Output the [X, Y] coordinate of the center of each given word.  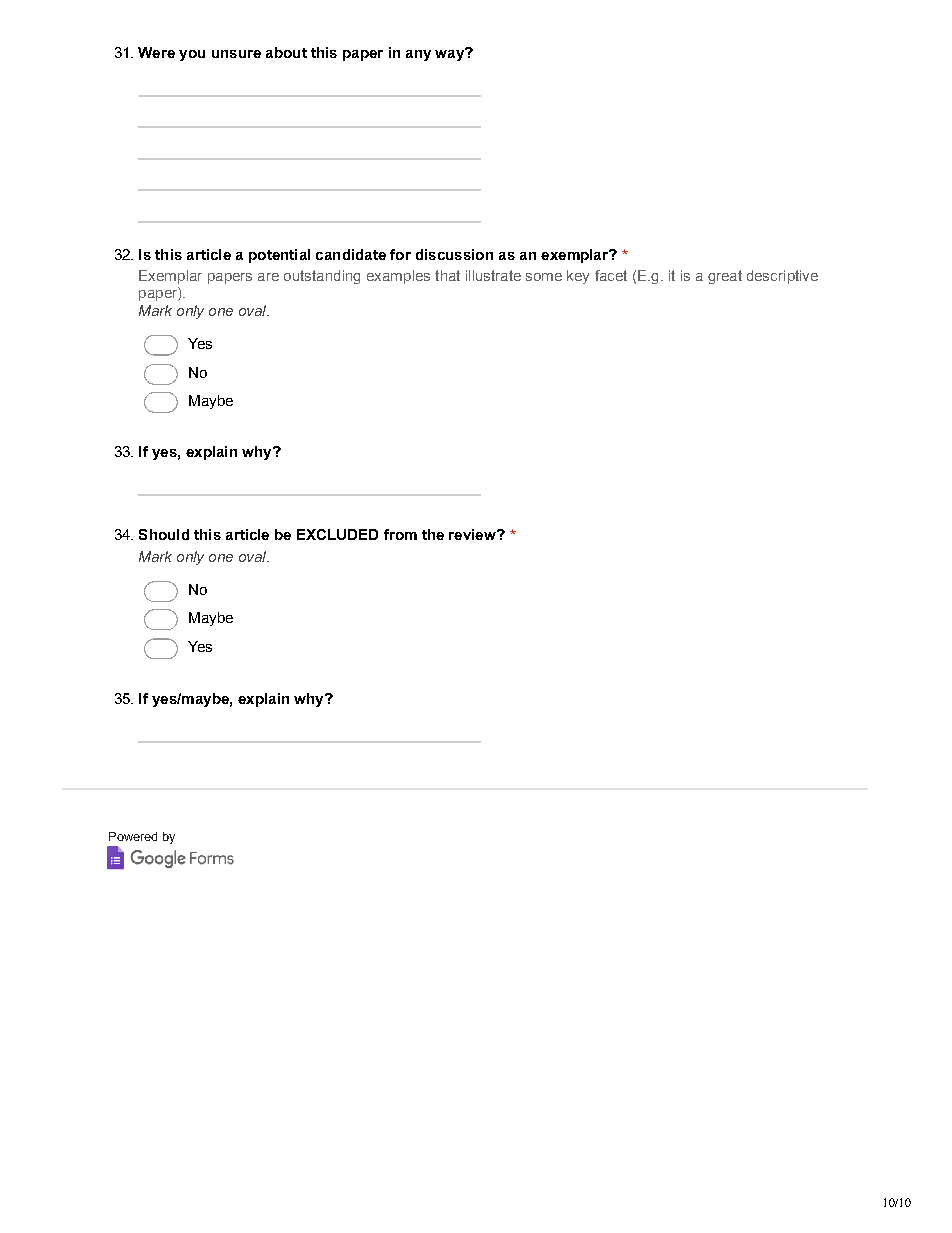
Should [164, 534]
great [725, 277]
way [450, 54]
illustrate [493, 275]
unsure [236, 54]
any [418, 55]
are [268, 277]
